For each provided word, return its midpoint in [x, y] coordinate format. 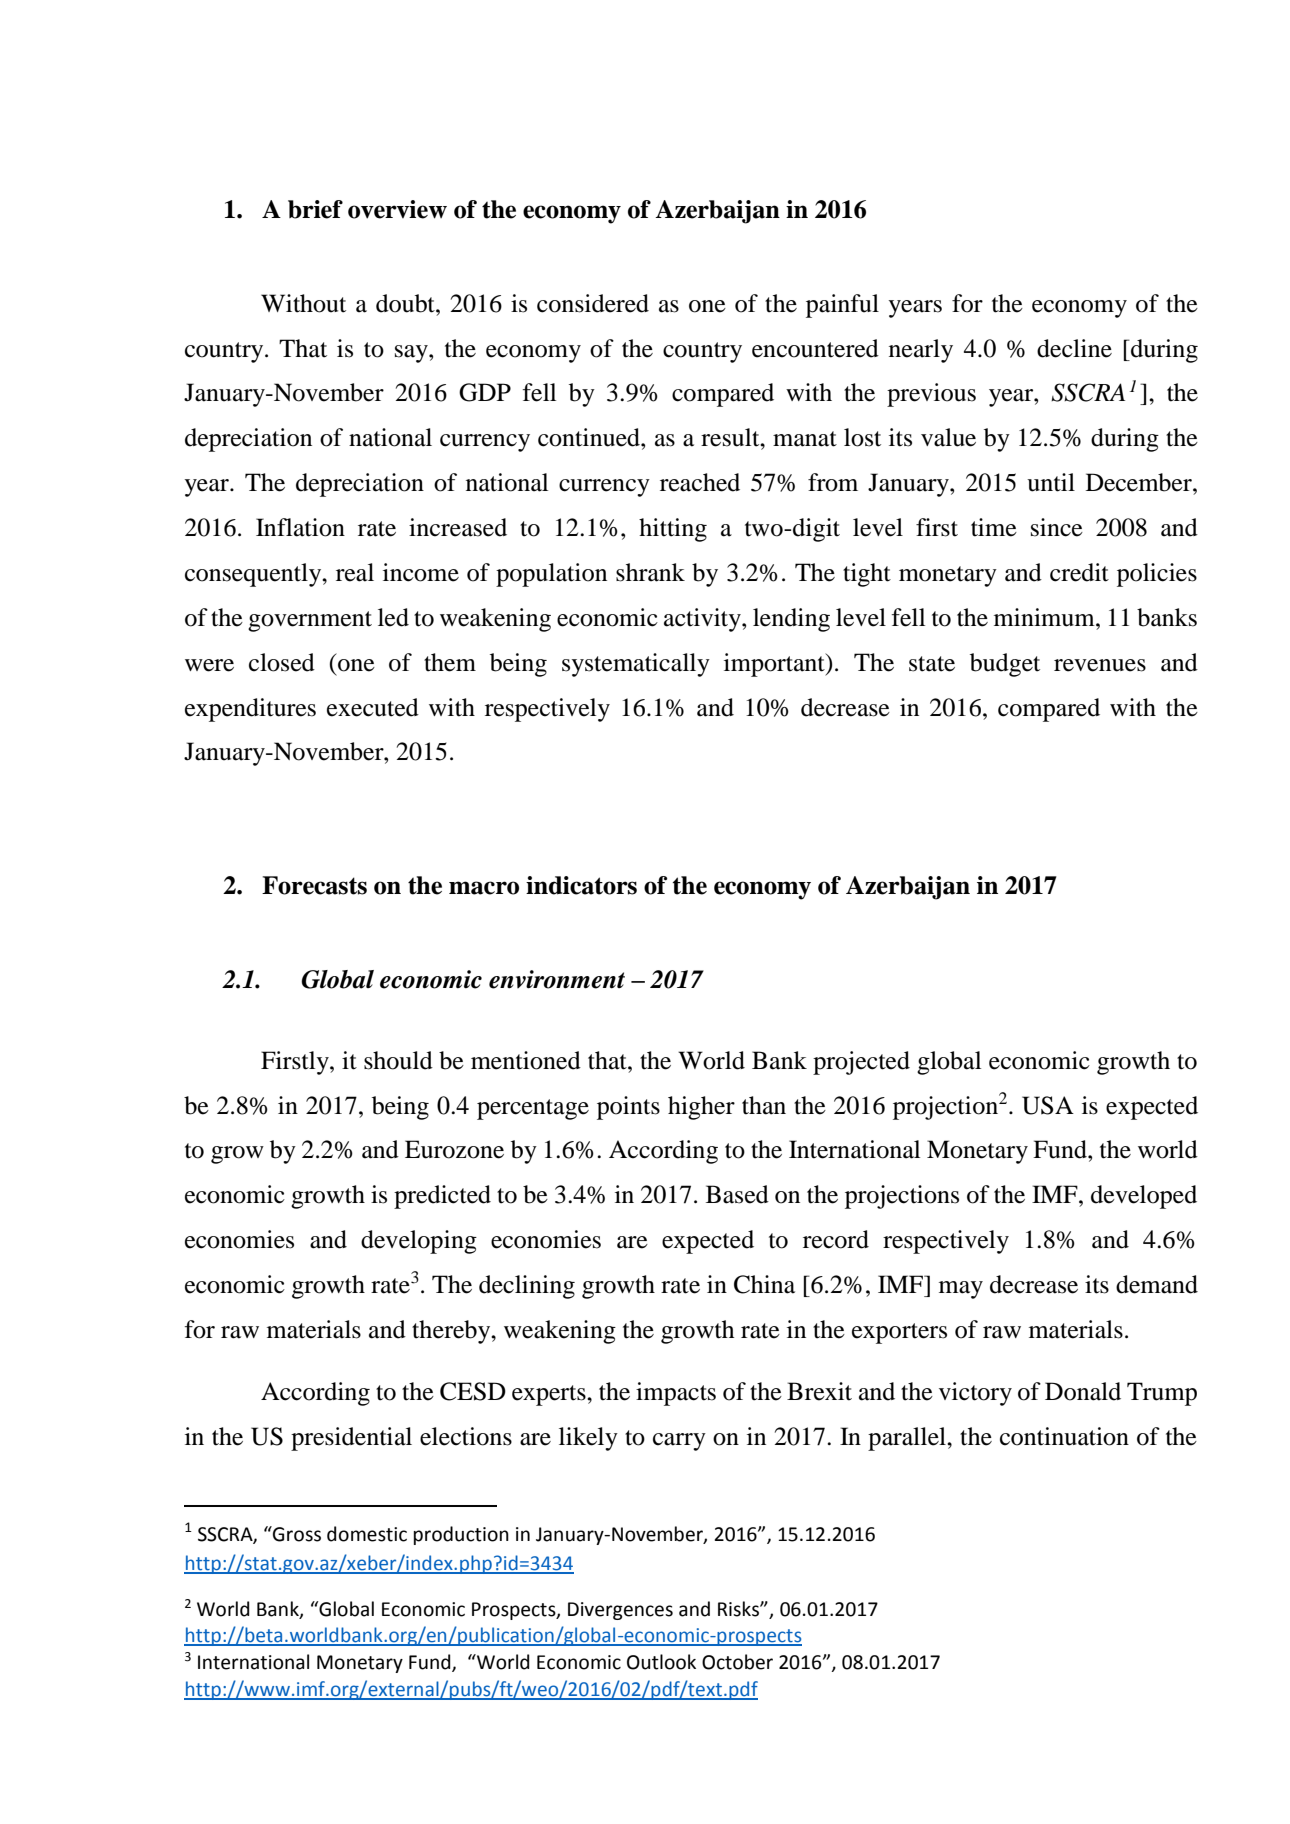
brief [315, 209]
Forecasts [314, 885]
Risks [739, 1609]
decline [1074, 348]
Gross [296, 1534]
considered [593, 303]
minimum [1045, 617]
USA [1048, 1105]
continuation [1064, 1436]
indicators [581, 885]
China [764, 1284]
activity [703, 620]
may [961, 1290]
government [310, 621]
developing [419, 1242]
